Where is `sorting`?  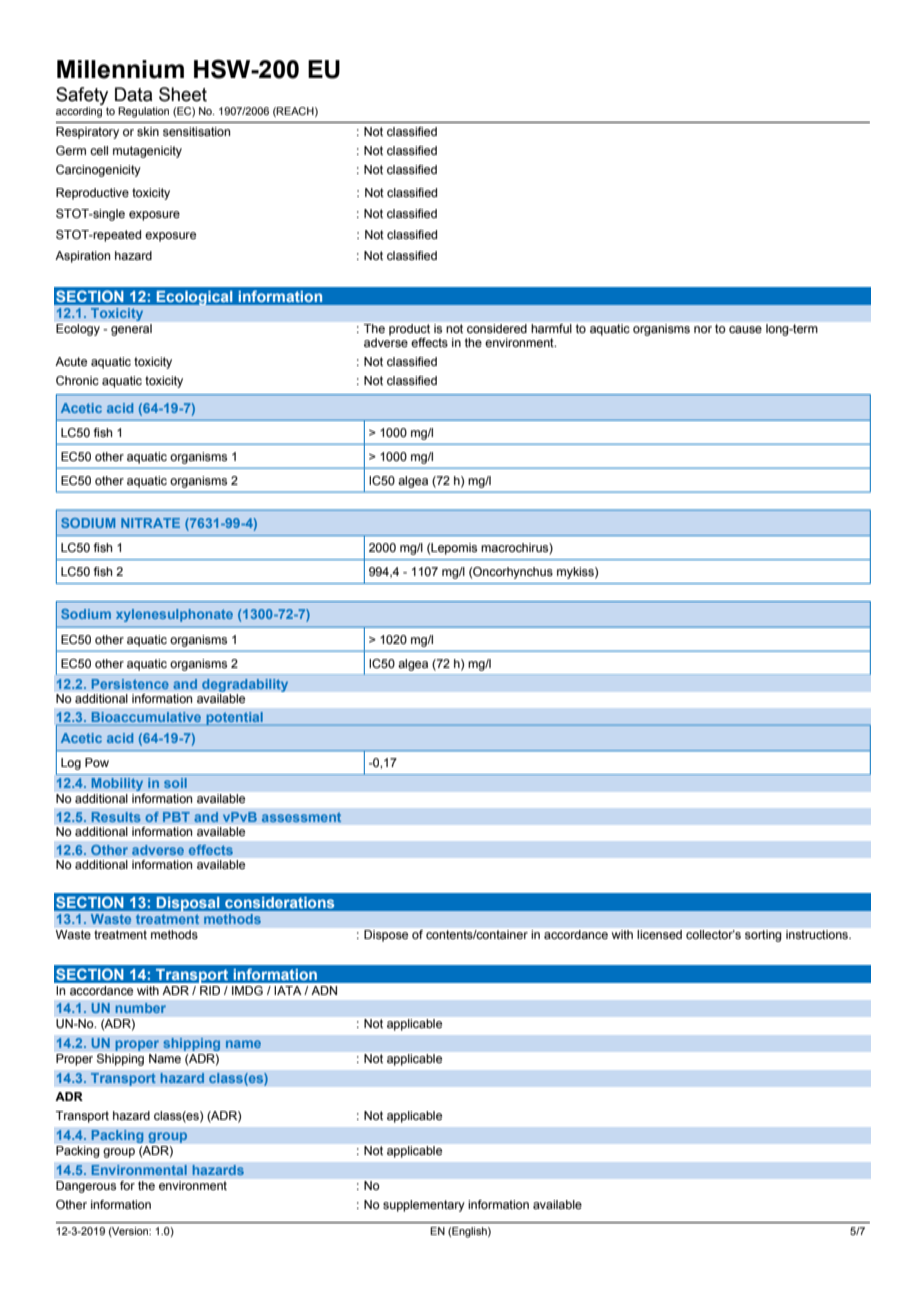
sorting is located at coordinates (763, 936).
